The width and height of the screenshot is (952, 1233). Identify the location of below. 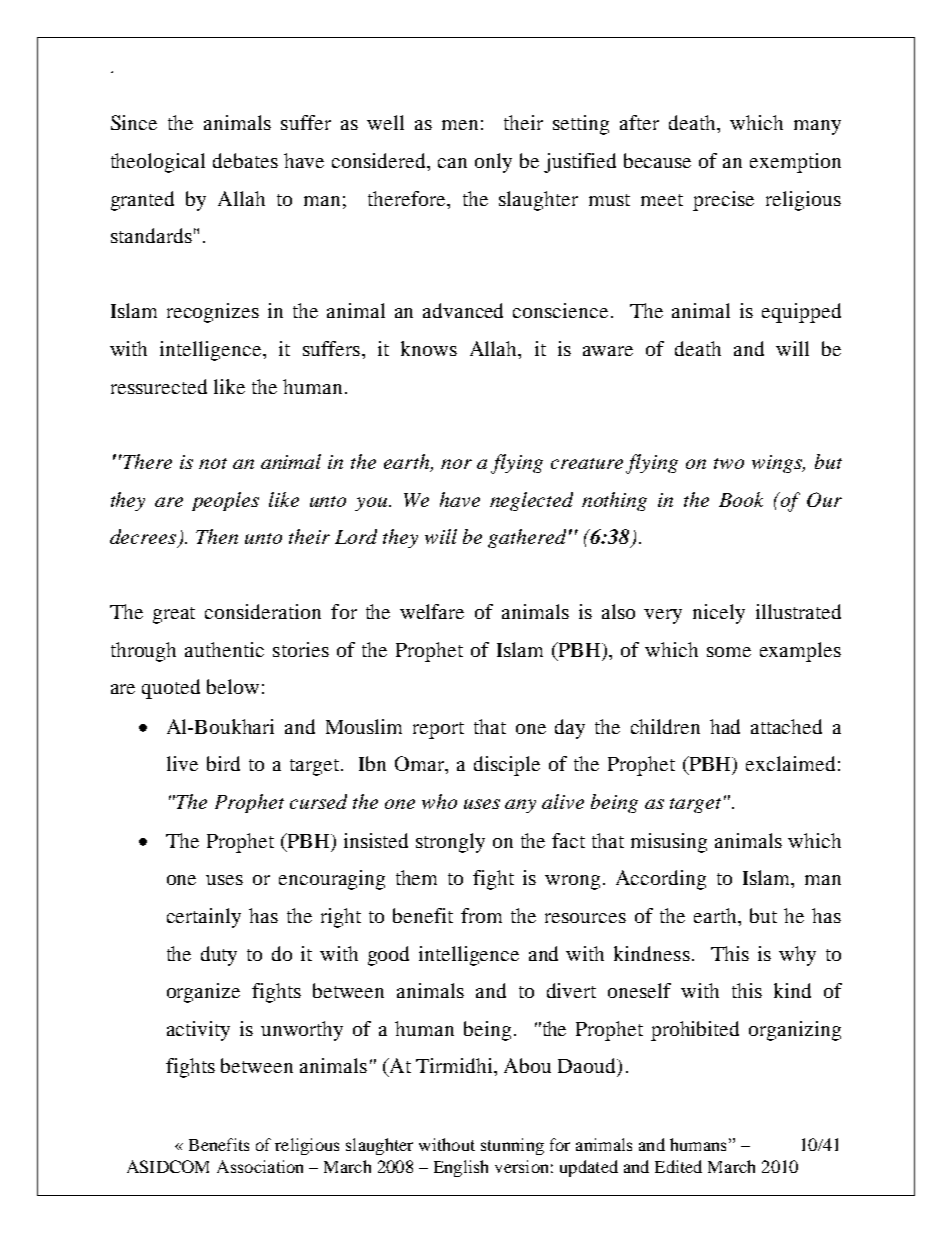
(233, 686).
